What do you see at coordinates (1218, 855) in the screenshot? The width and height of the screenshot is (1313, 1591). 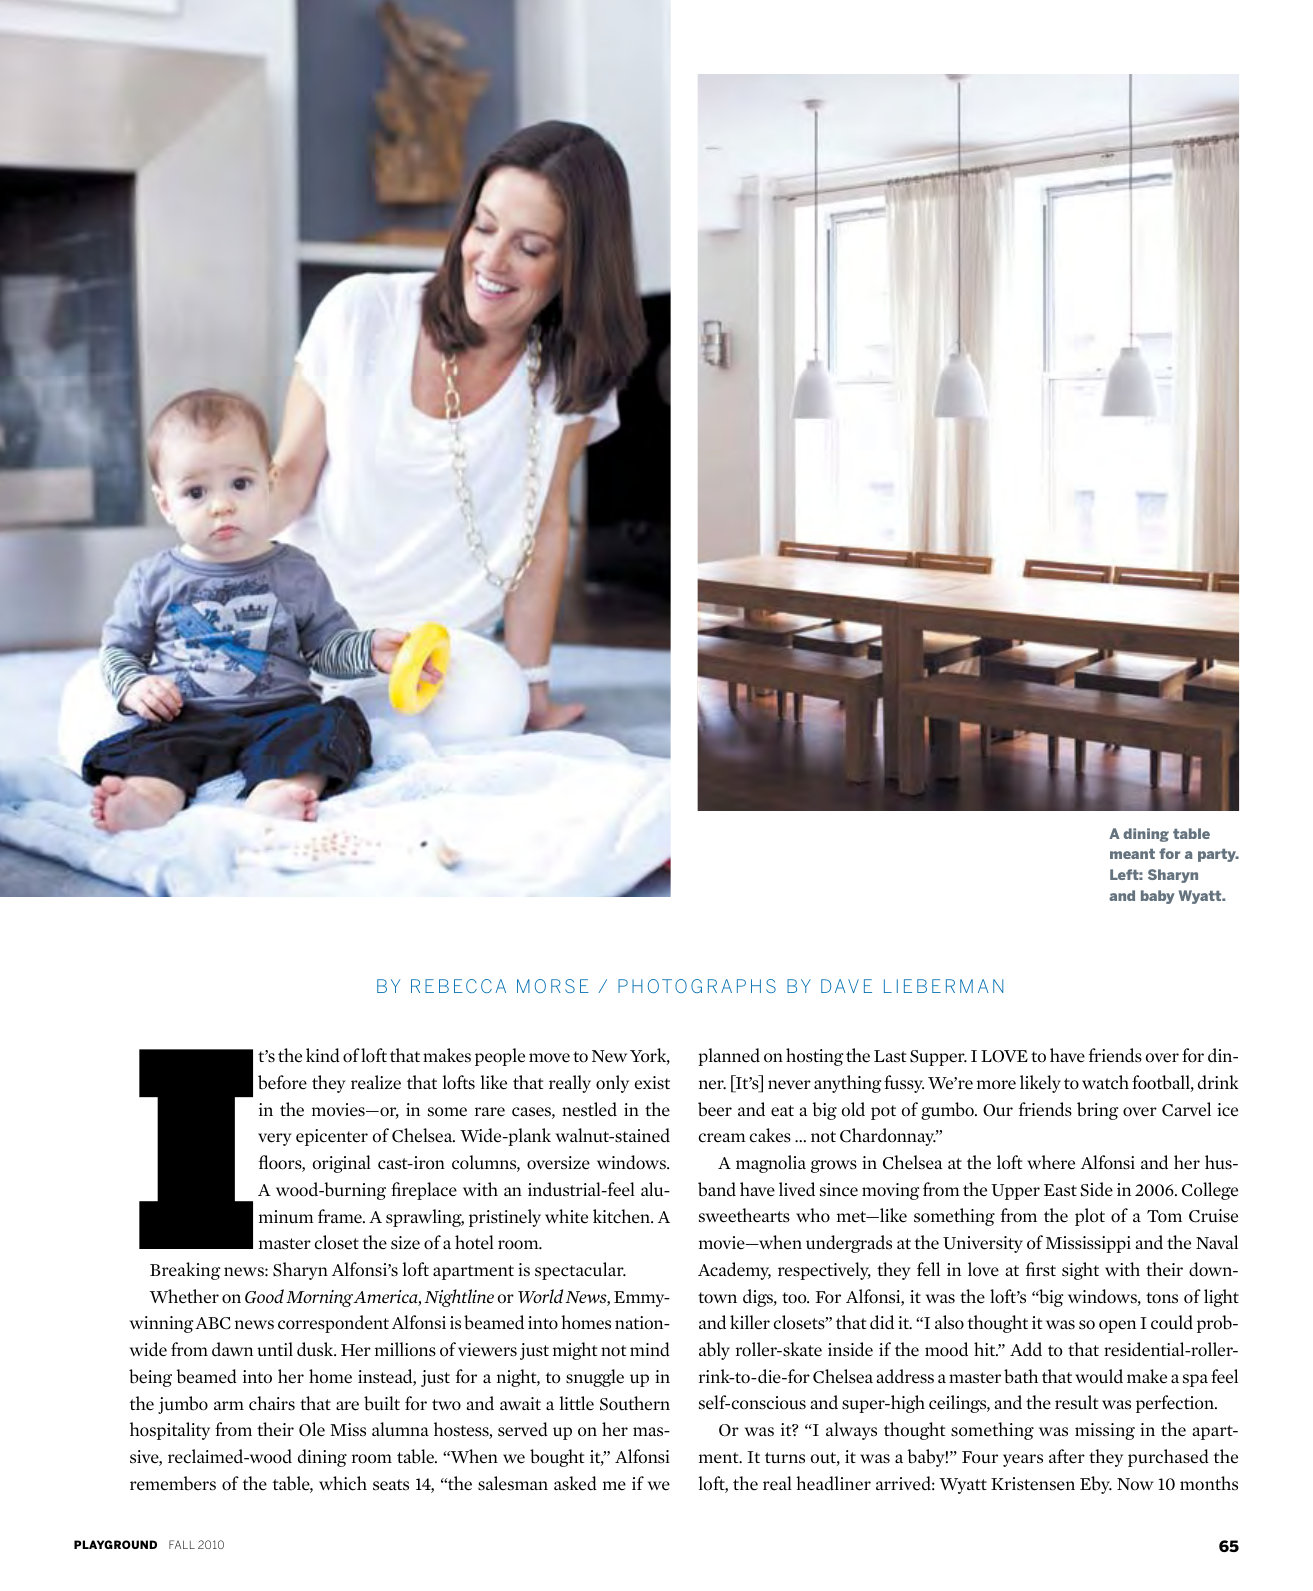 I see `party` at bounding box center [1218, 855].
